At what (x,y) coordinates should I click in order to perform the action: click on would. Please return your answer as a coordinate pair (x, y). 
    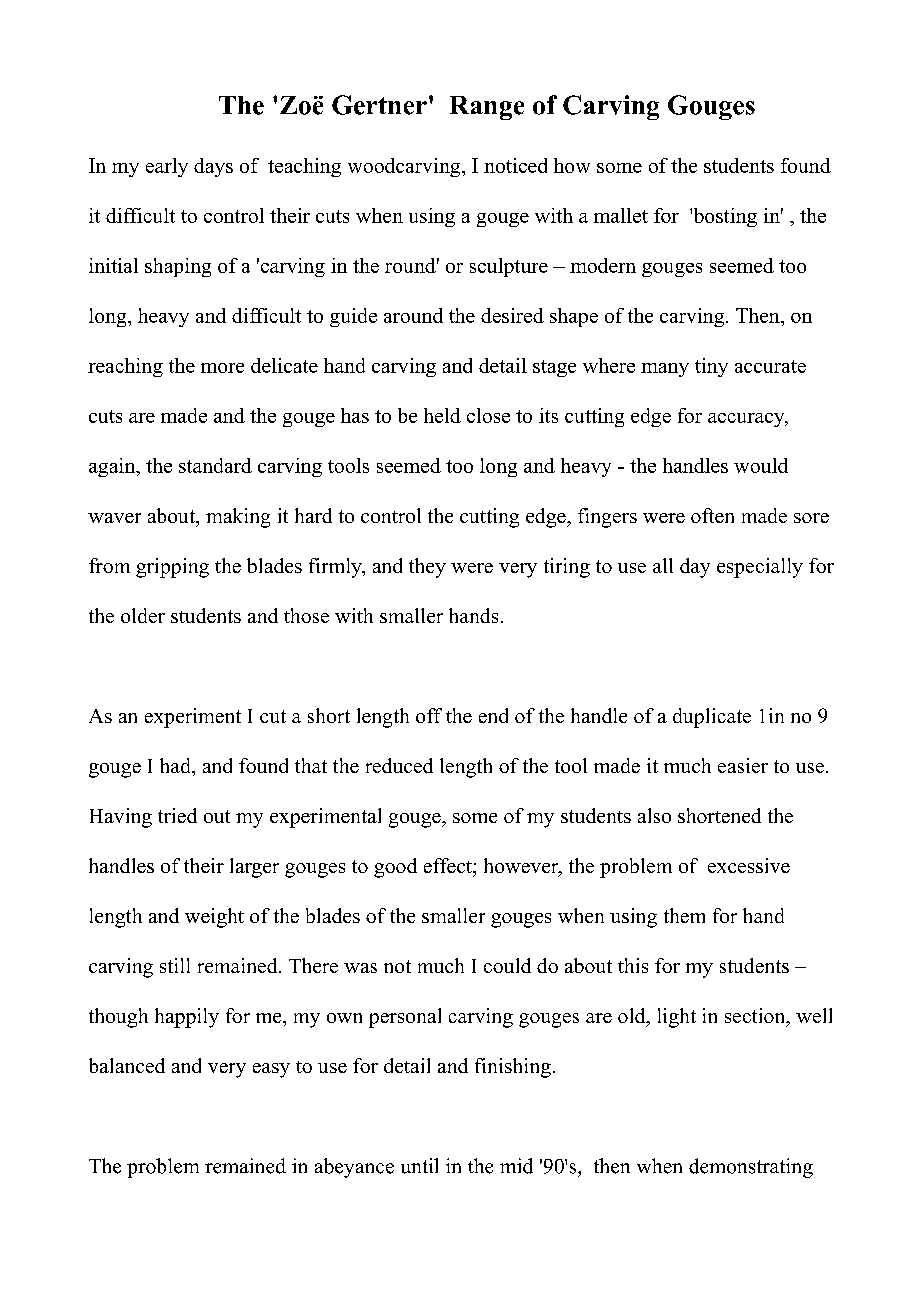
    Looking at the image, I should click on (761, 465).
